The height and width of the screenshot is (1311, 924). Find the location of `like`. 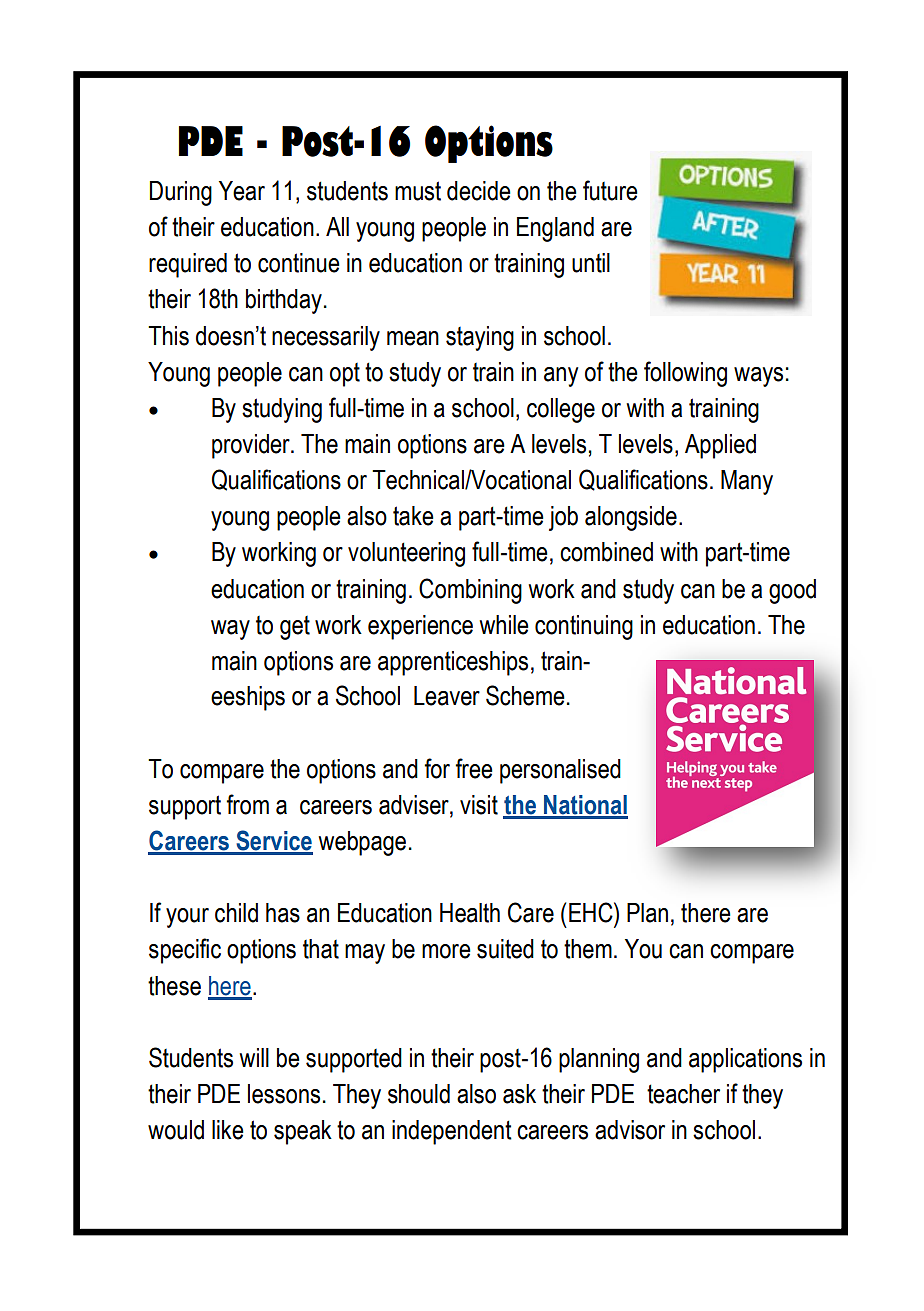

like is located at coordinates (228, 1130).
